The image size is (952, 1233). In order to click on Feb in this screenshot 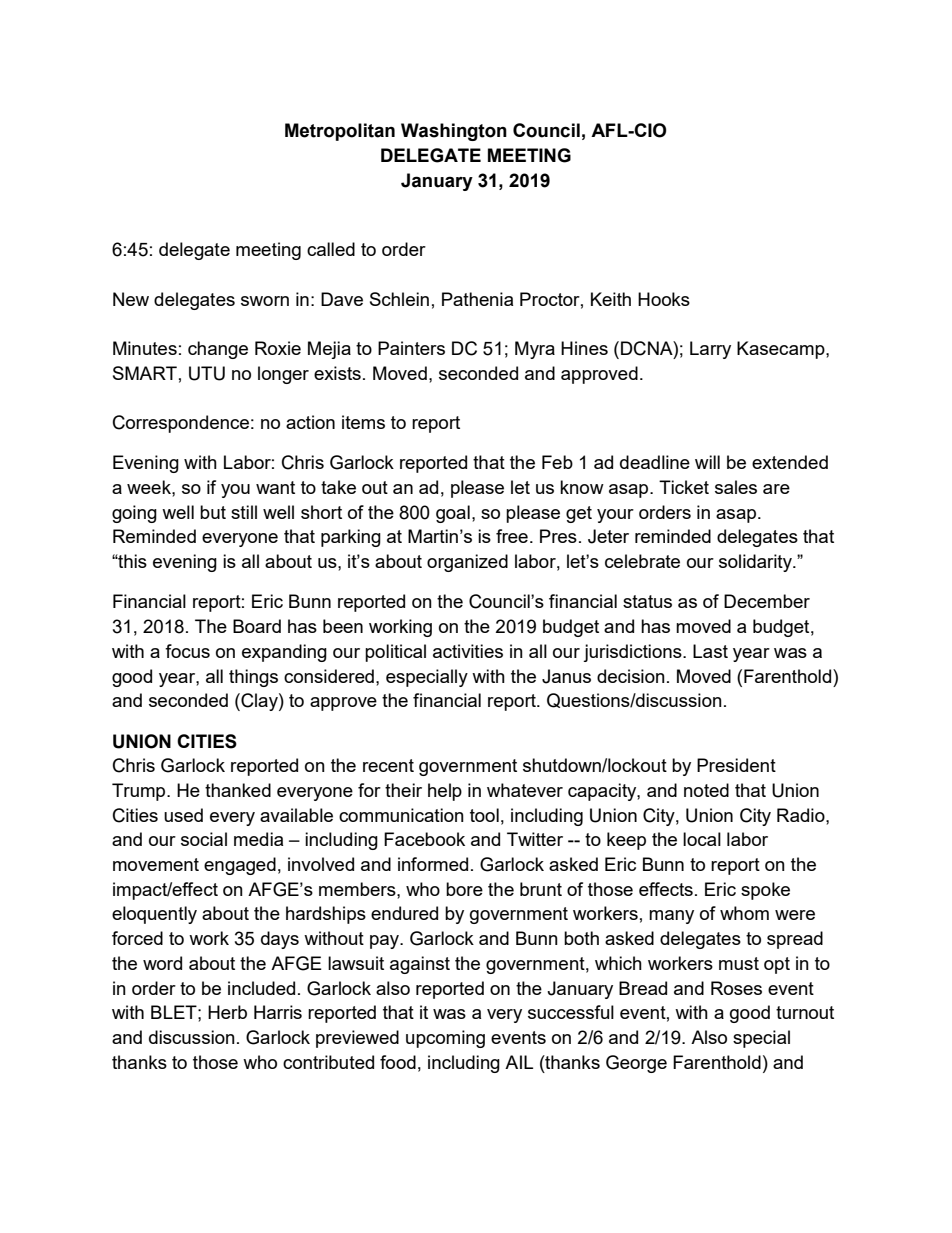, I will do `click(557, 462)`.
